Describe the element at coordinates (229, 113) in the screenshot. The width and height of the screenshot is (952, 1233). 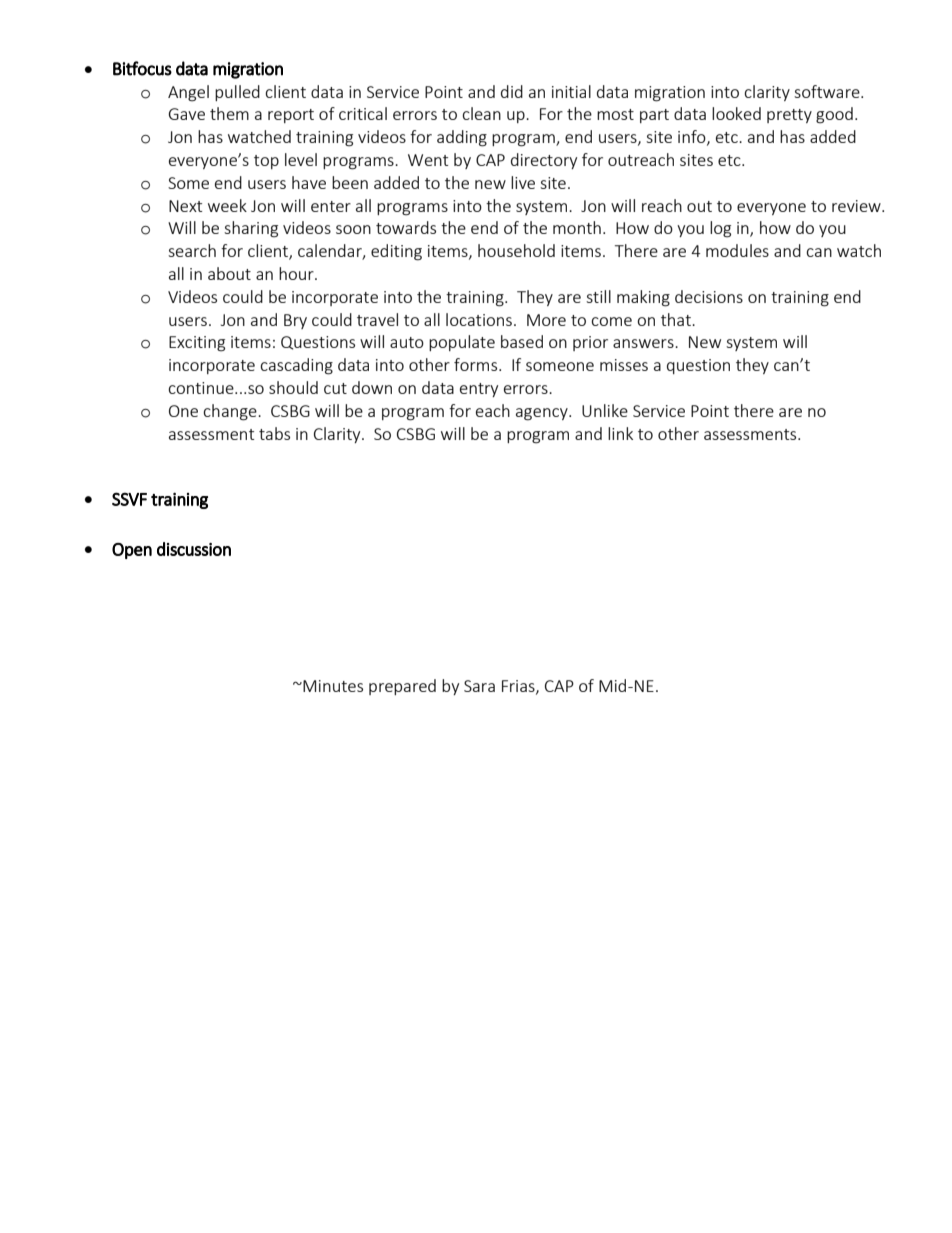
I see `them` at that location.
